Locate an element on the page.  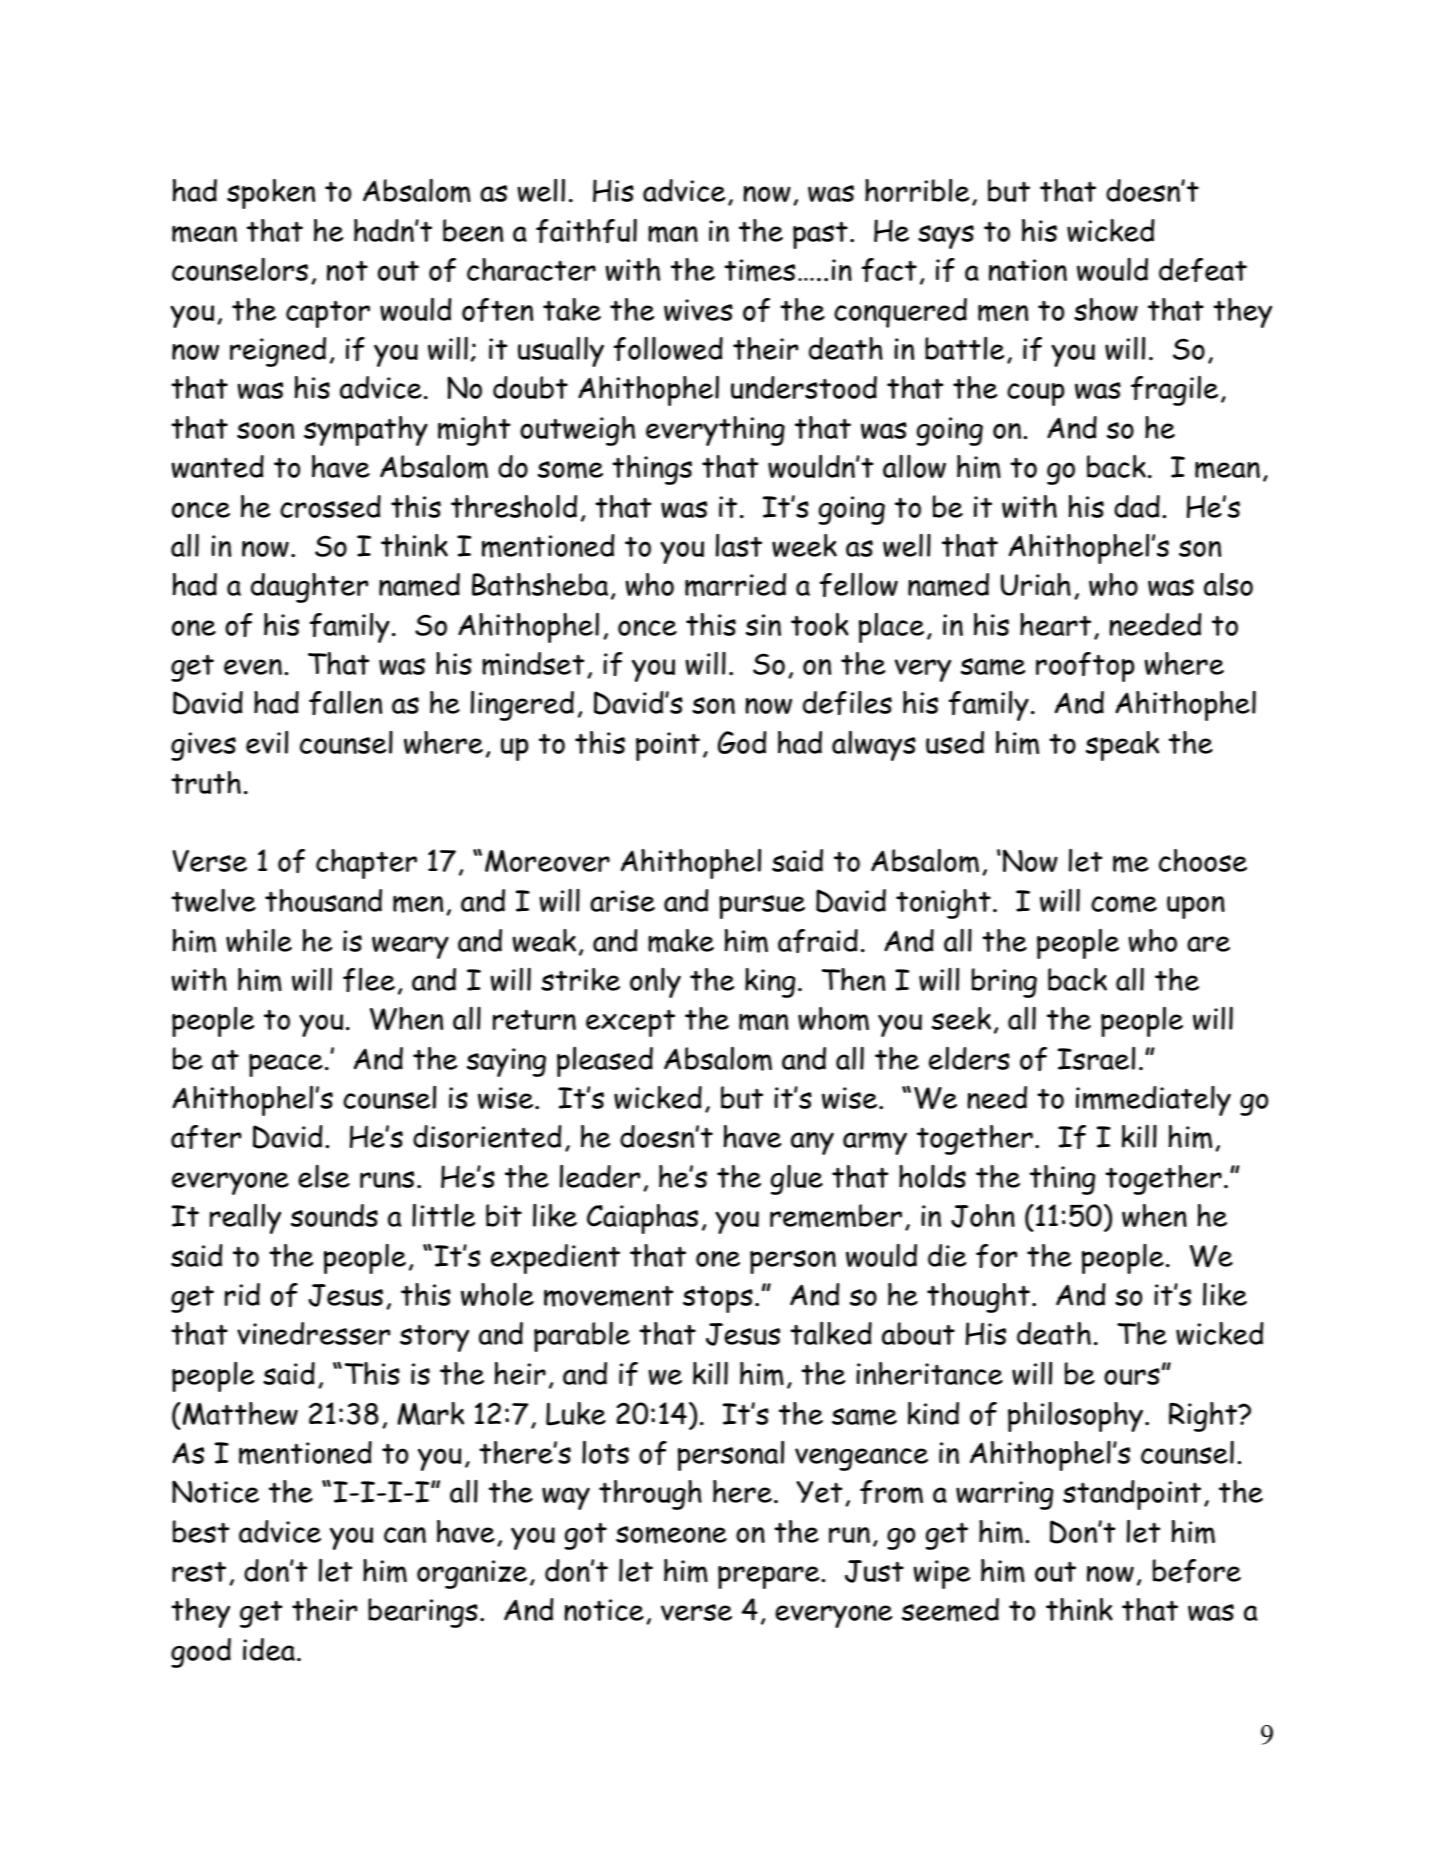
idea is located at coordinates (269, 1649).
